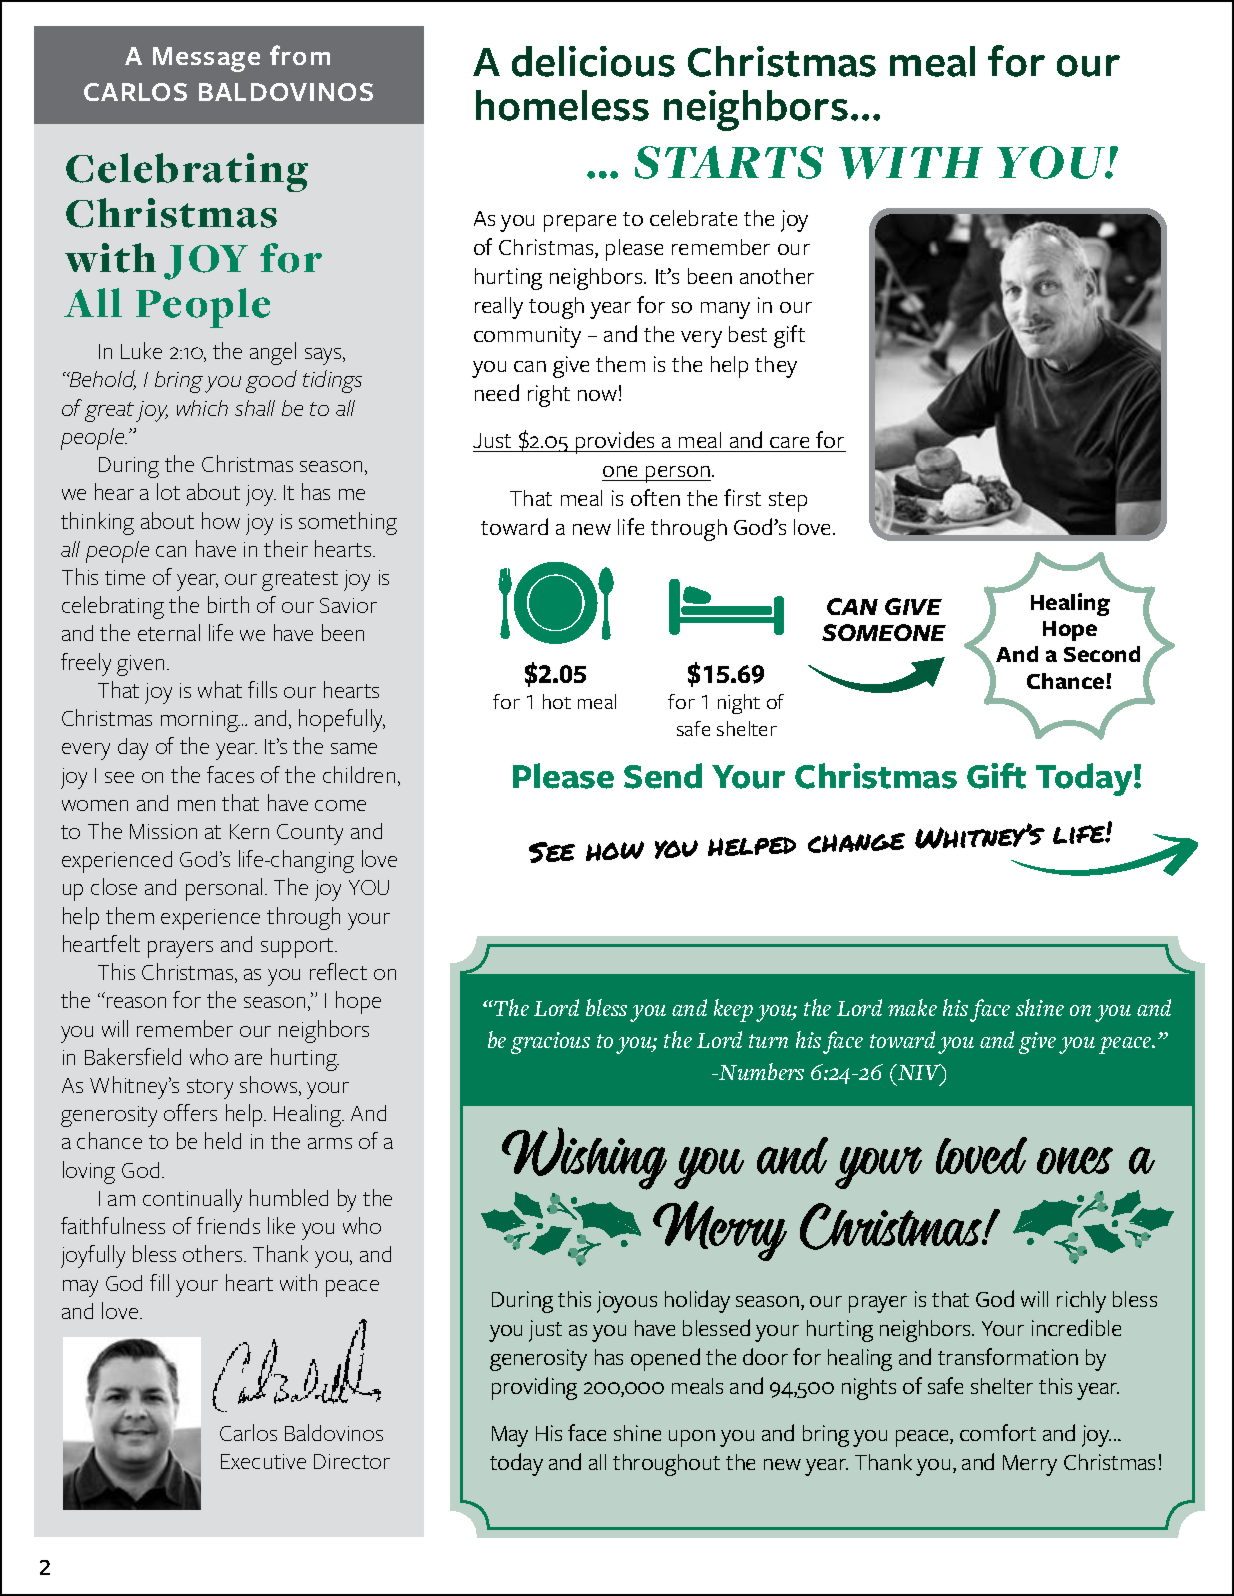  Describe the element at coordinates (1102, 654) in the page. I see `Second` at that location.
